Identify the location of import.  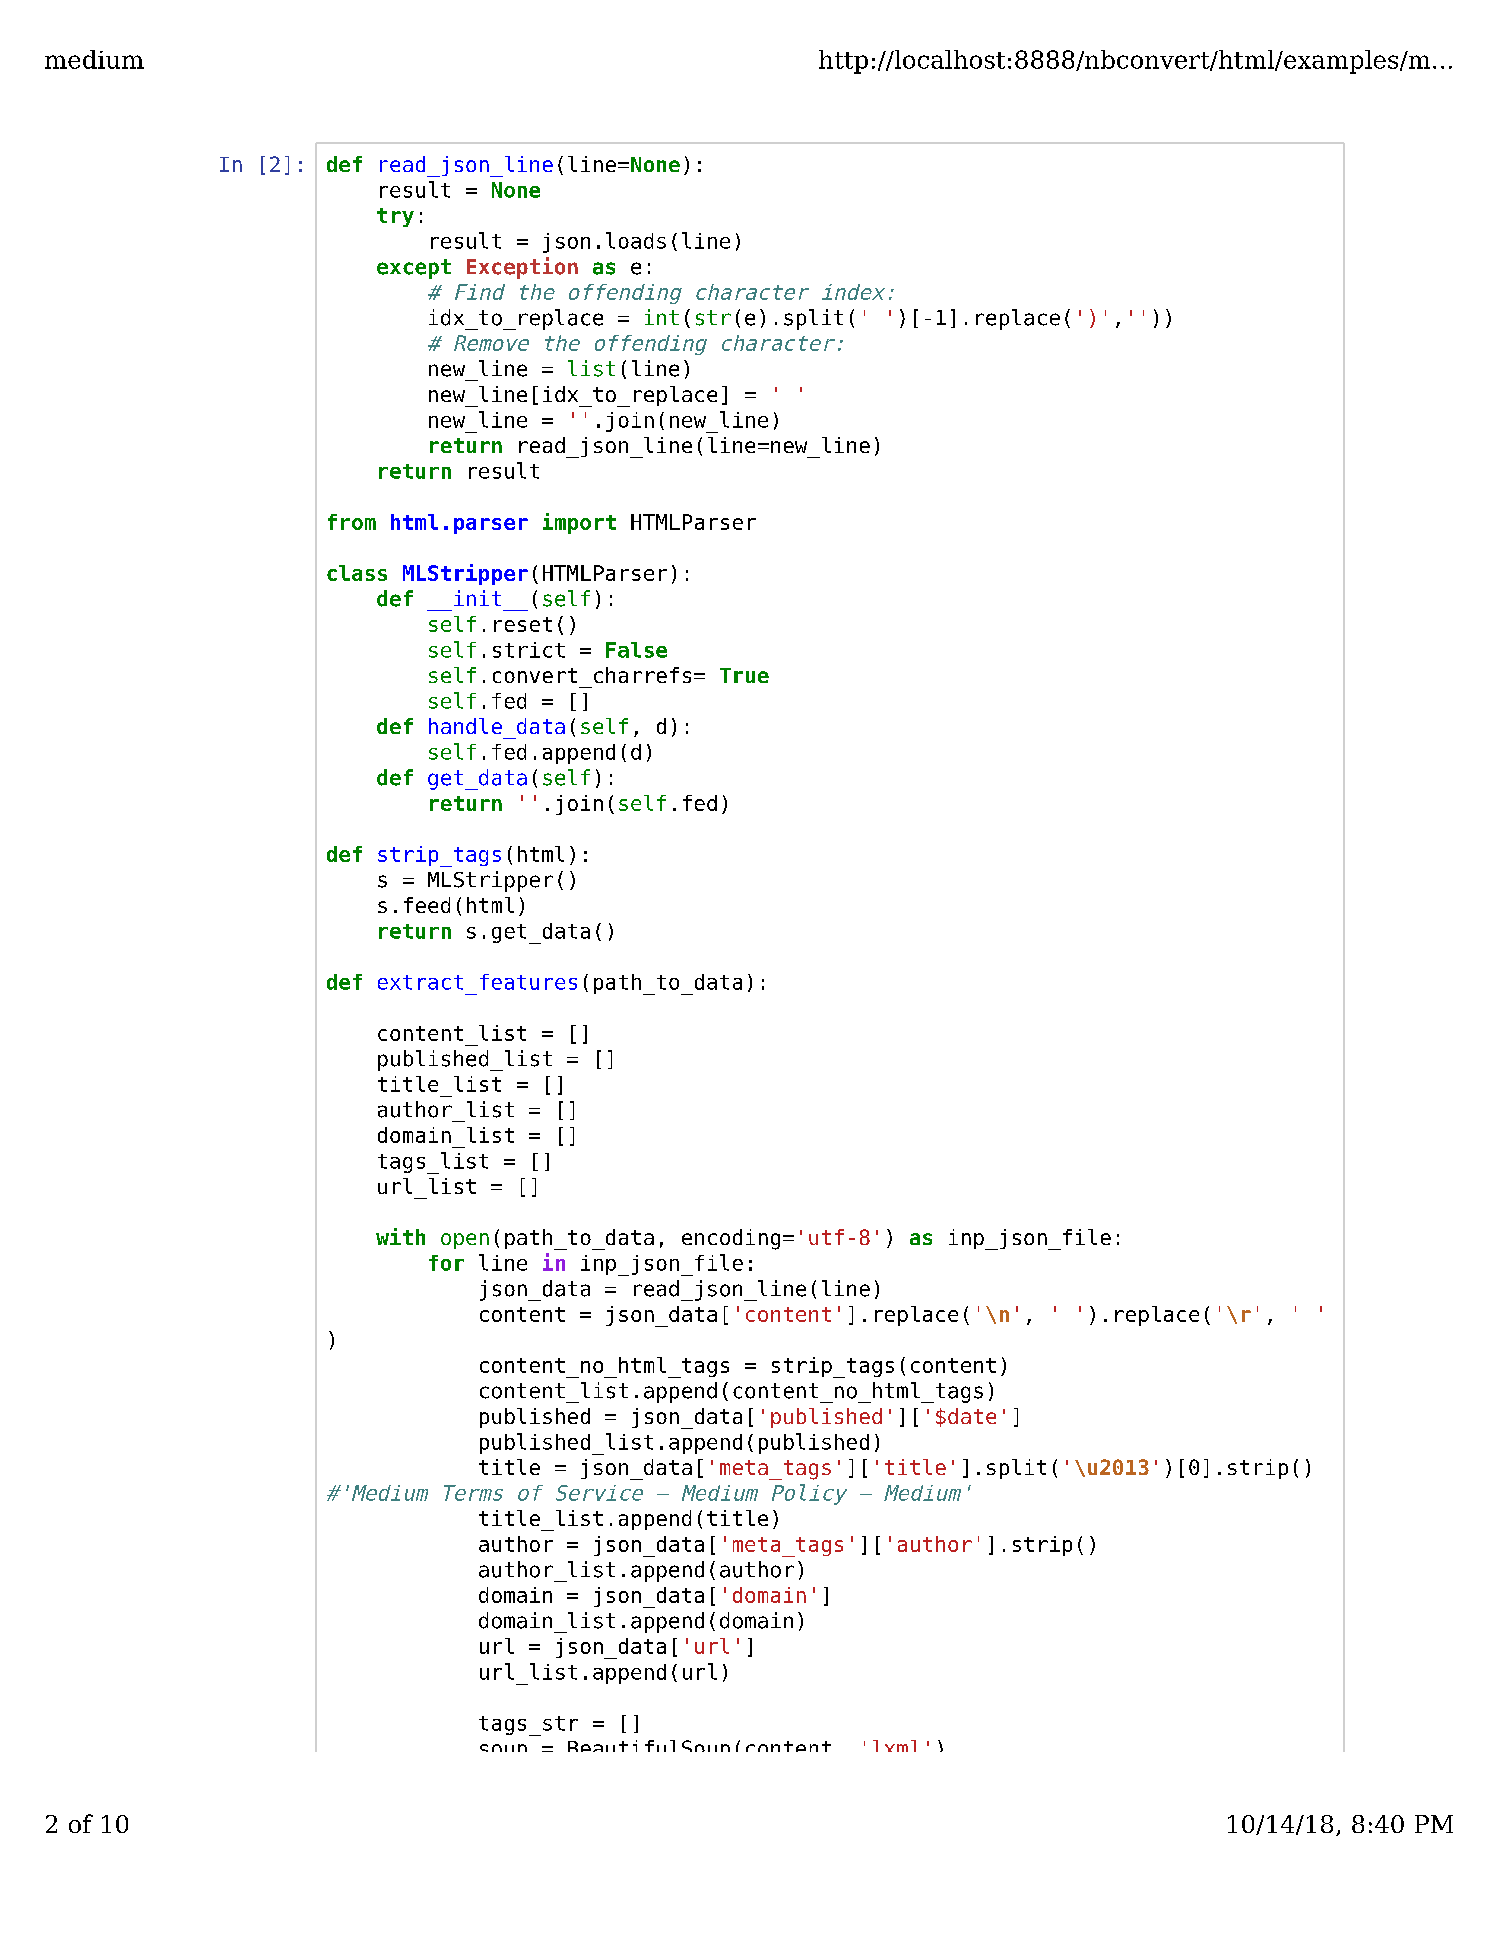
(579, 523).
